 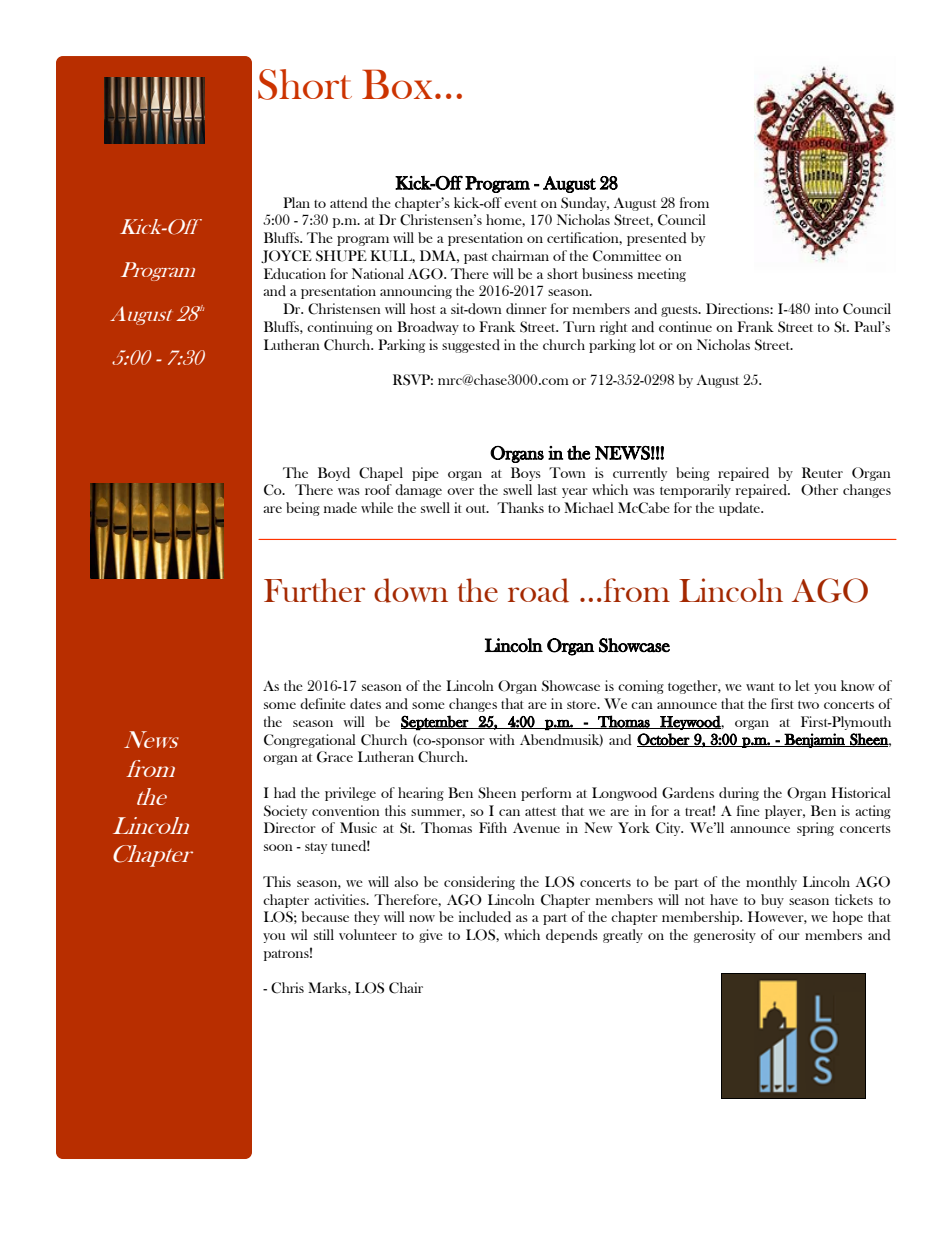 I want to click on activities, so click(x=341, y=899).
